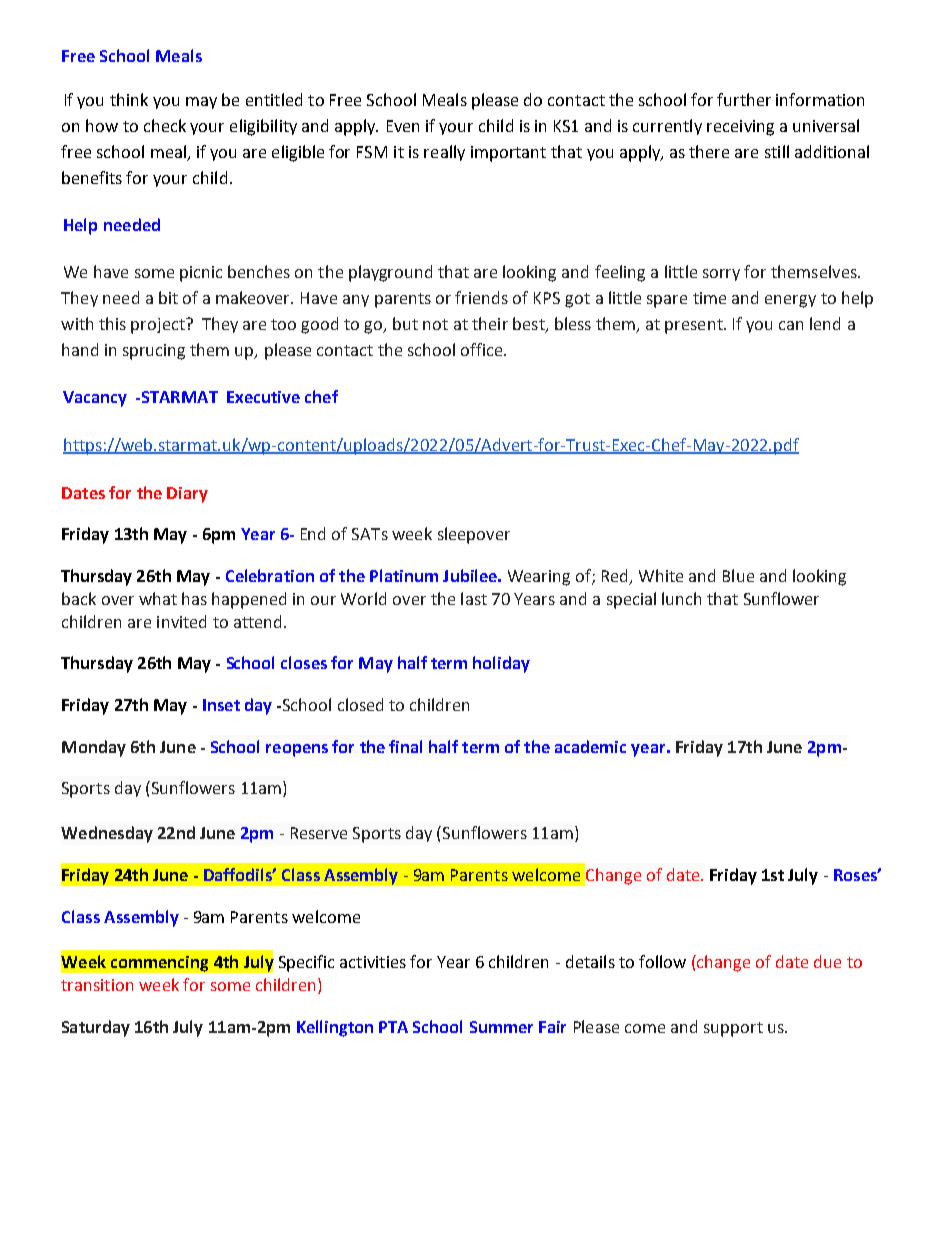 The width and height of the document is (952, 1233). Describe the element at coordinates (444, 153) in the document. I see `really` at that location.
